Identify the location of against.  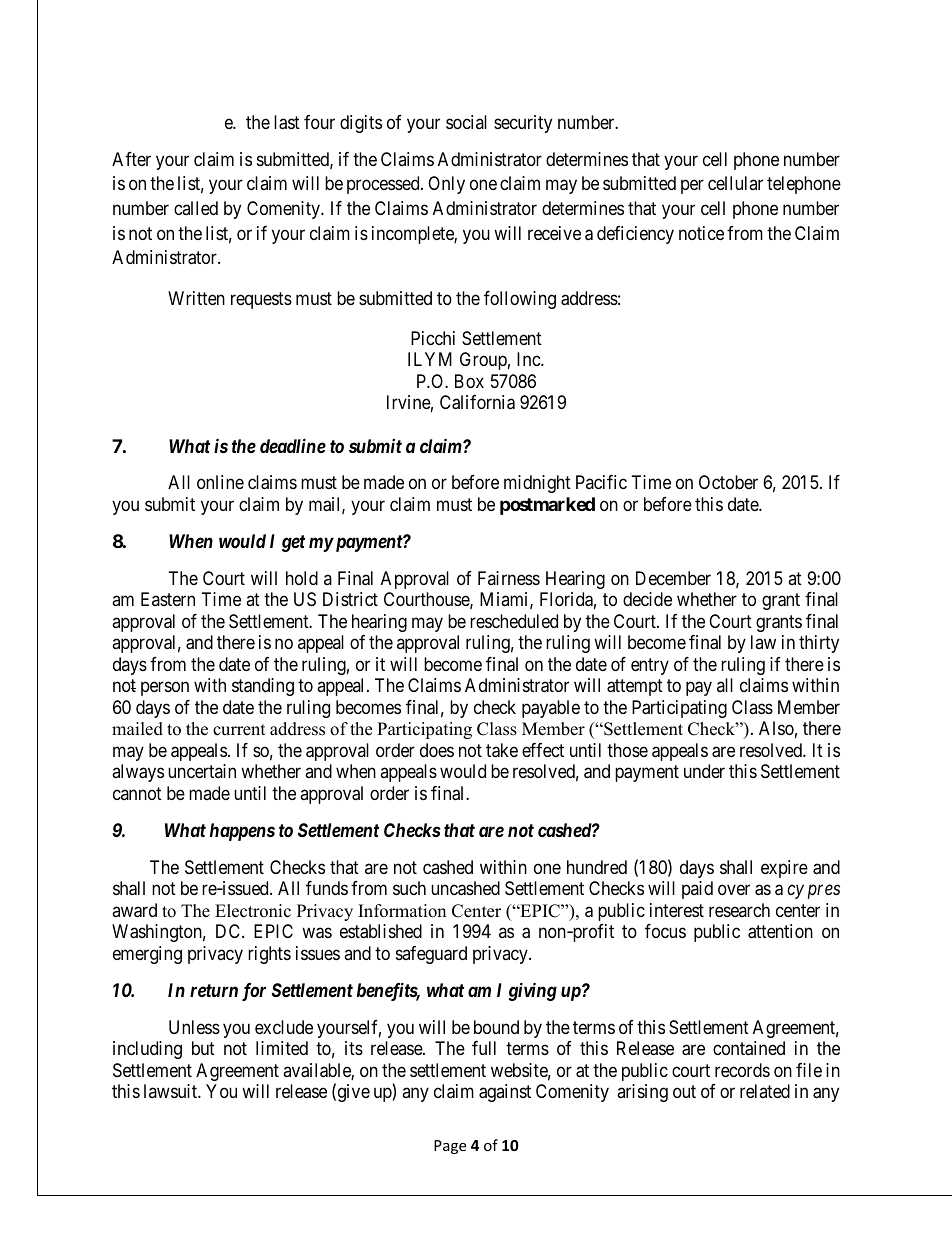
(505, 1093).
